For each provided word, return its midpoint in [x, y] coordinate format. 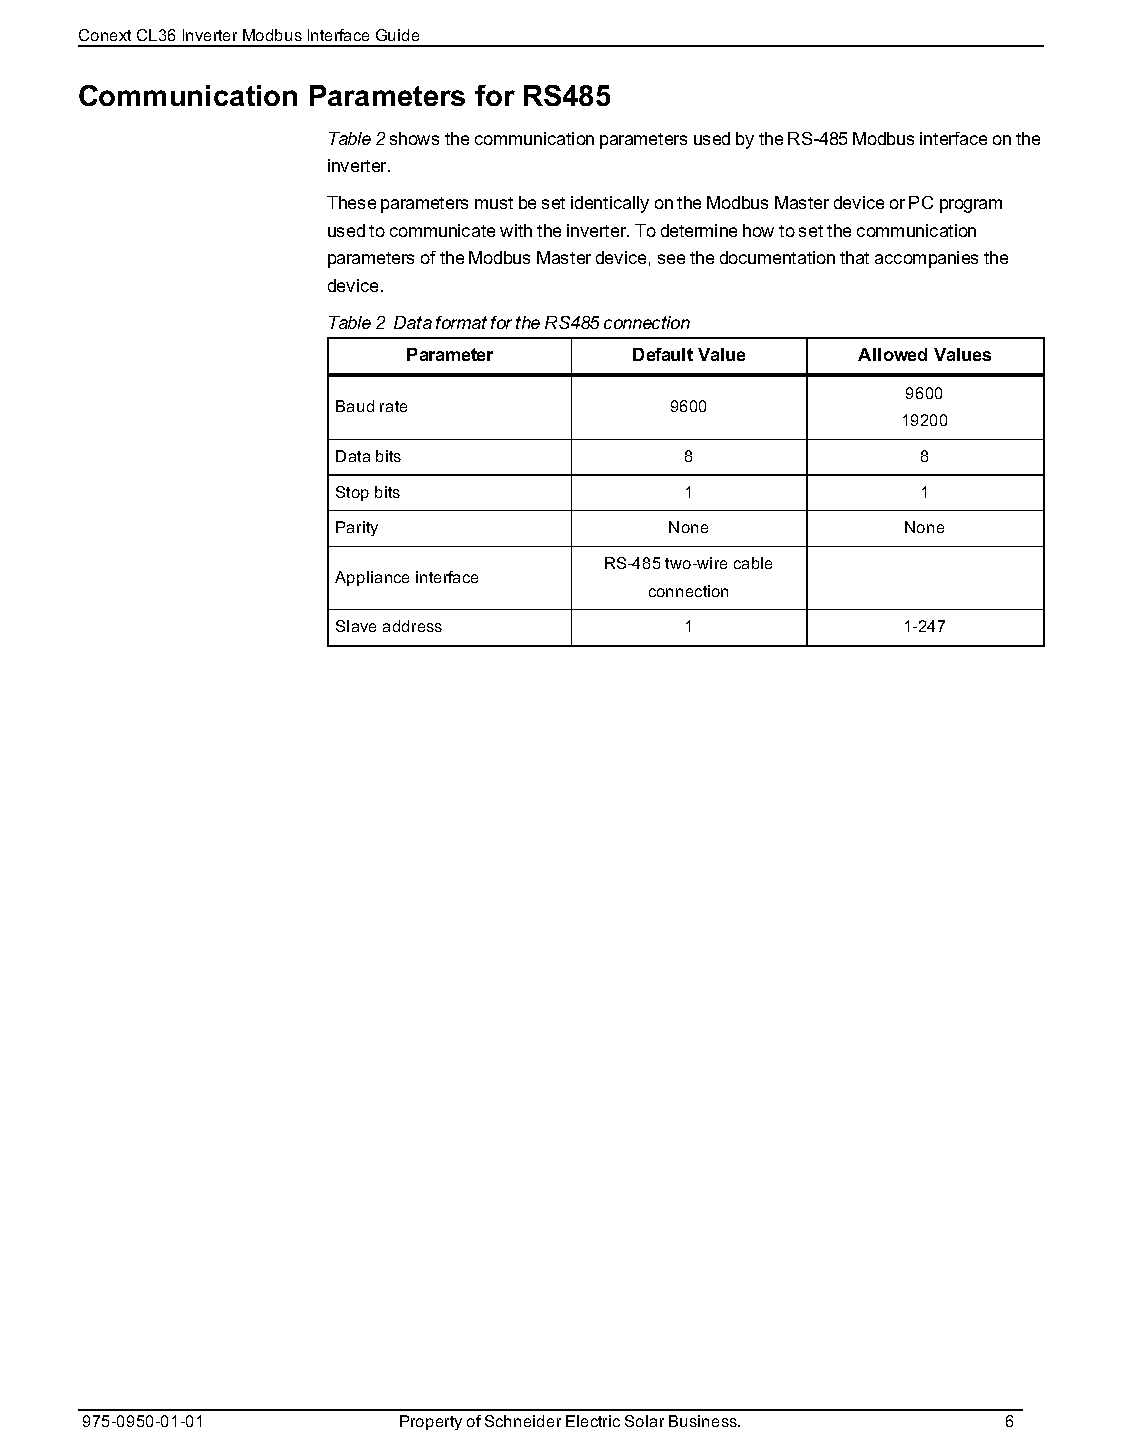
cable [753, 563]
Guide [397, 35]
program [971, 206]
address [412, 626]
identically [610, 204]
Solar [644, 1421]
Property [431, 1422]
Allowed [892, 354]
